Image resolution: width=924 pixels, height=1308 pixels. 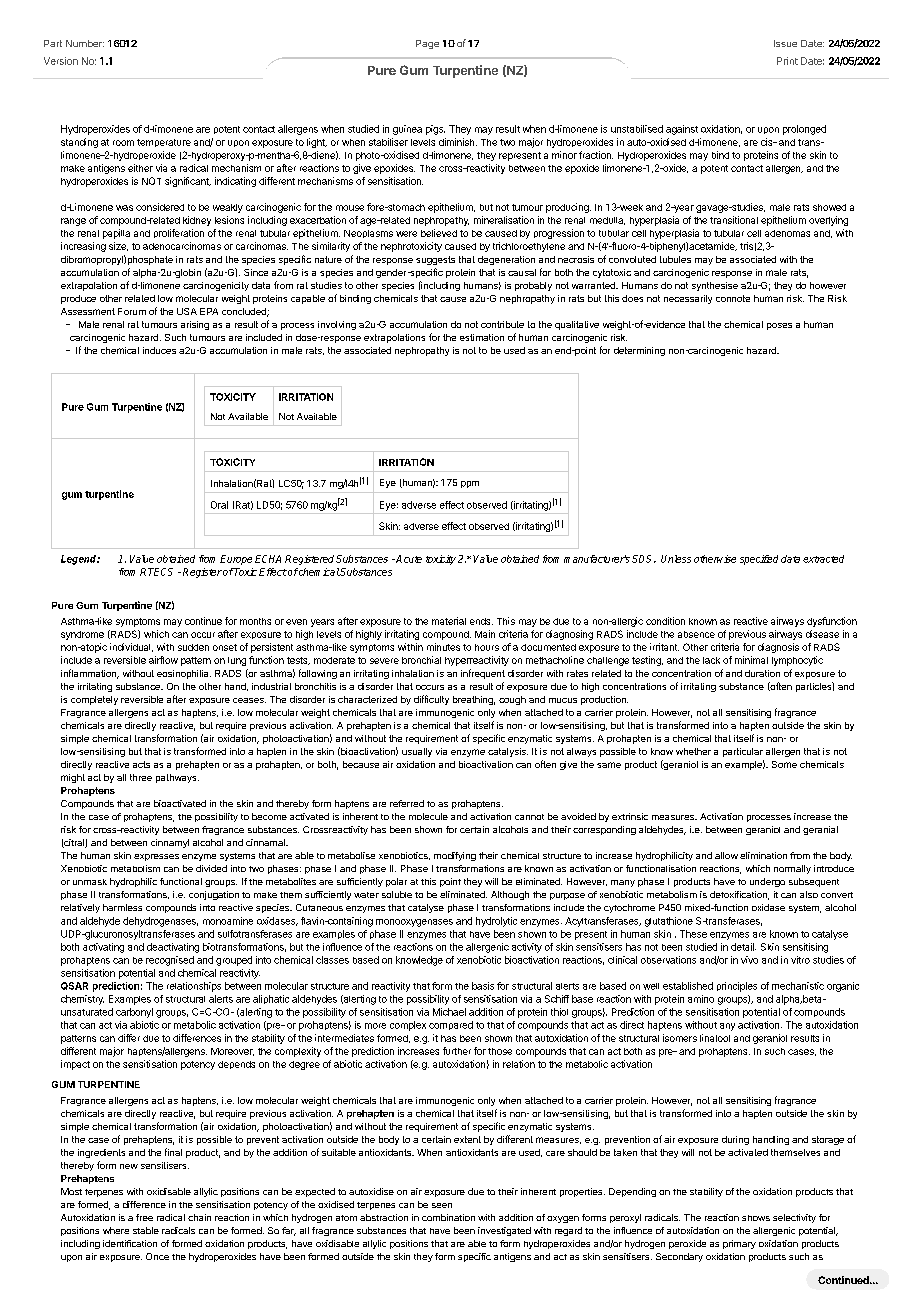 I want to click on specified, so click(x=759, y=560).
